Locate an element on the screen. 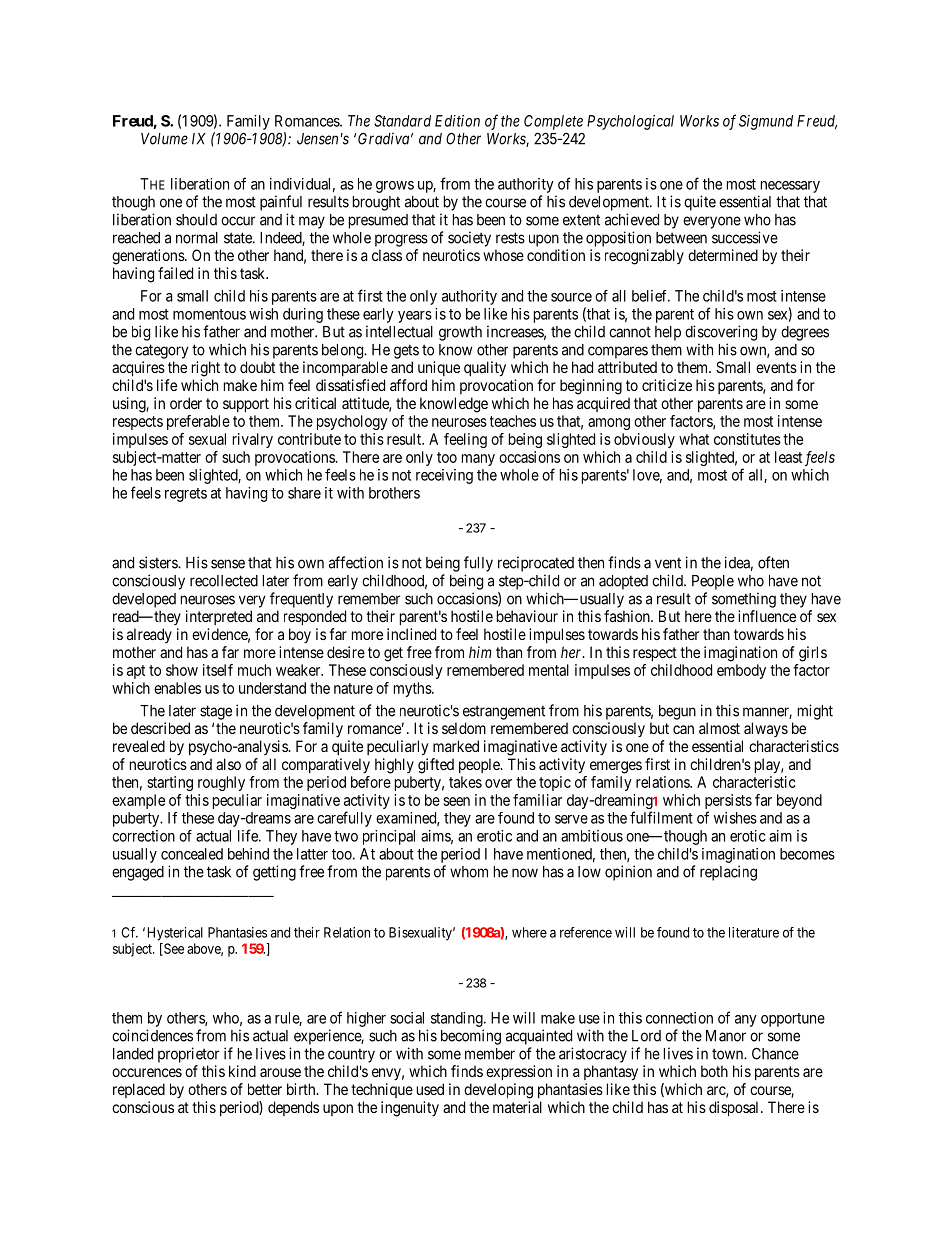  interpreted is located at coordinates (219, 617).
